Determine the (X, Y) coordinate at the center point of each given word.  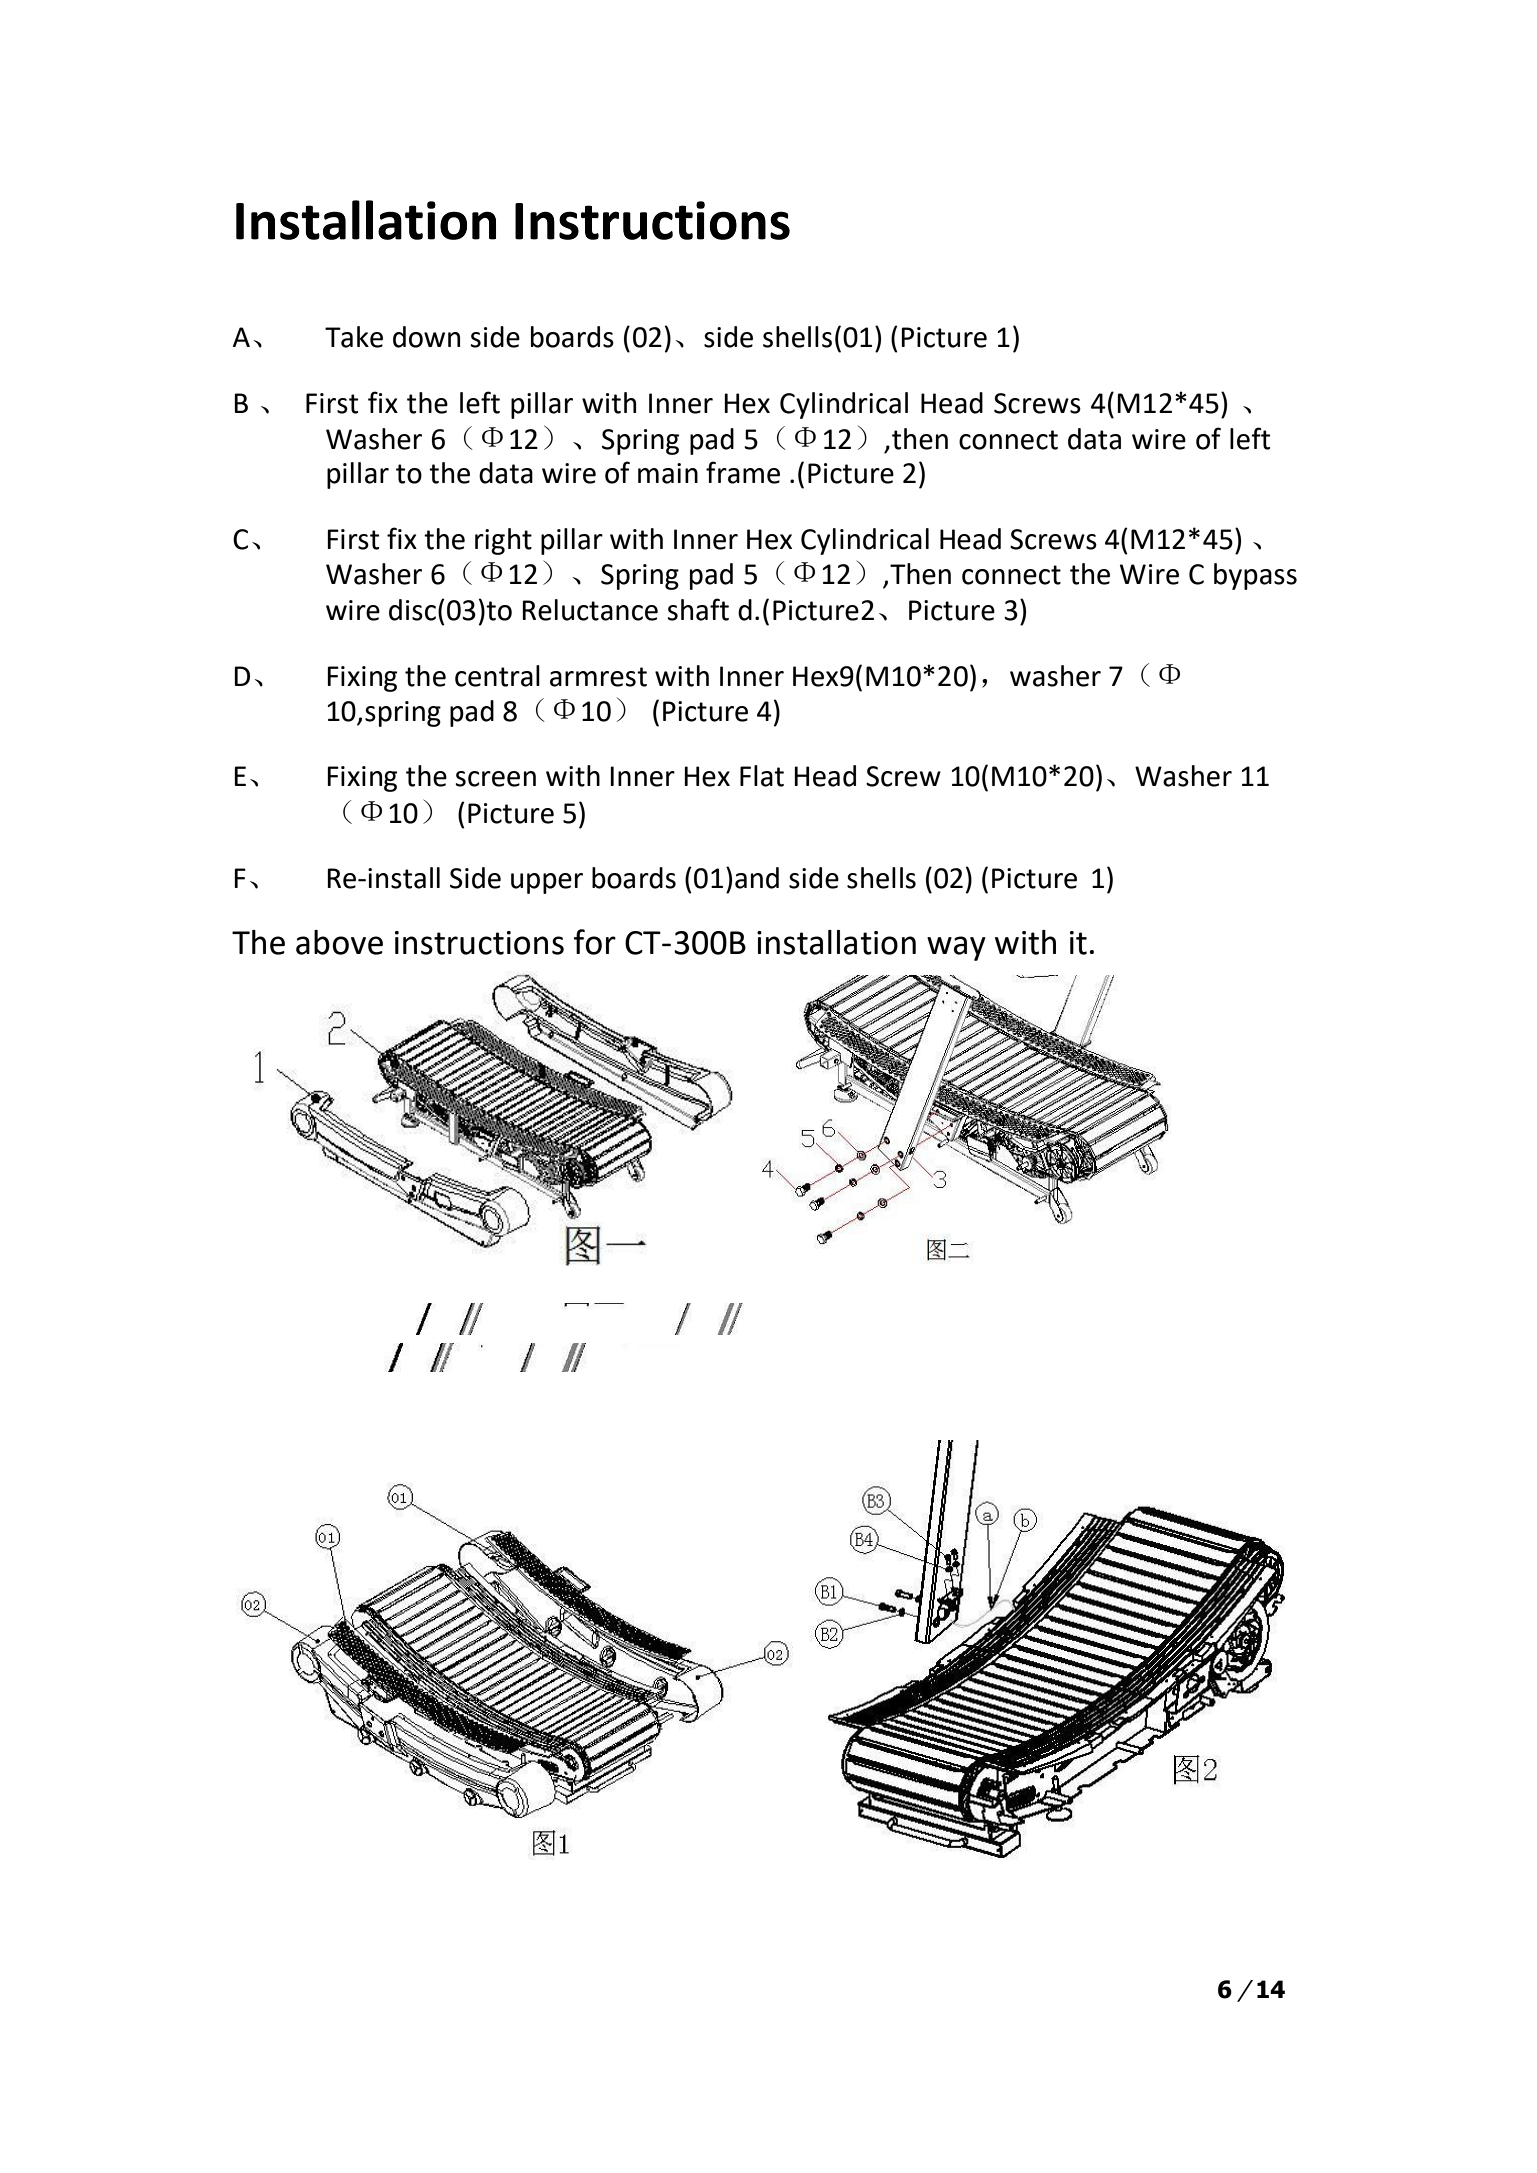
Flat (762, 776)
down (426, 337)
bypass (1255, 576)
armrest (598, 677)
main (668, 473)
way (956, 948)
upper (547, 883)
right (503, 541)
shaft (698, 609)
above (339, 942)
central (497, 676)
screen (495, 779)
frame (743, 472)
